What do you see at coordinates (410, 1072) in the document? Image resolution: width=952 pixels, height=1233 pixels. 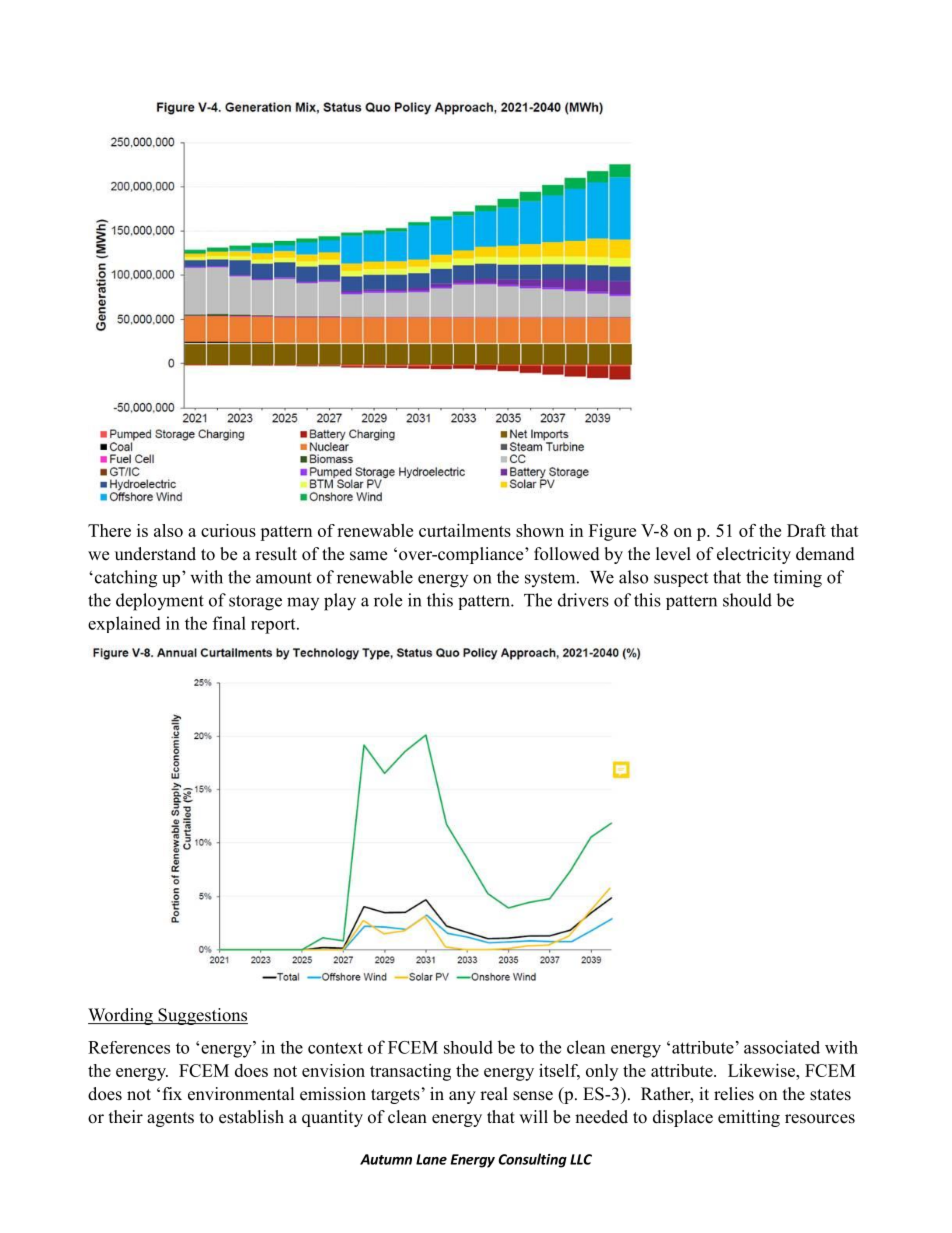 I see `transacting` at bounding box center [410, 1072].
